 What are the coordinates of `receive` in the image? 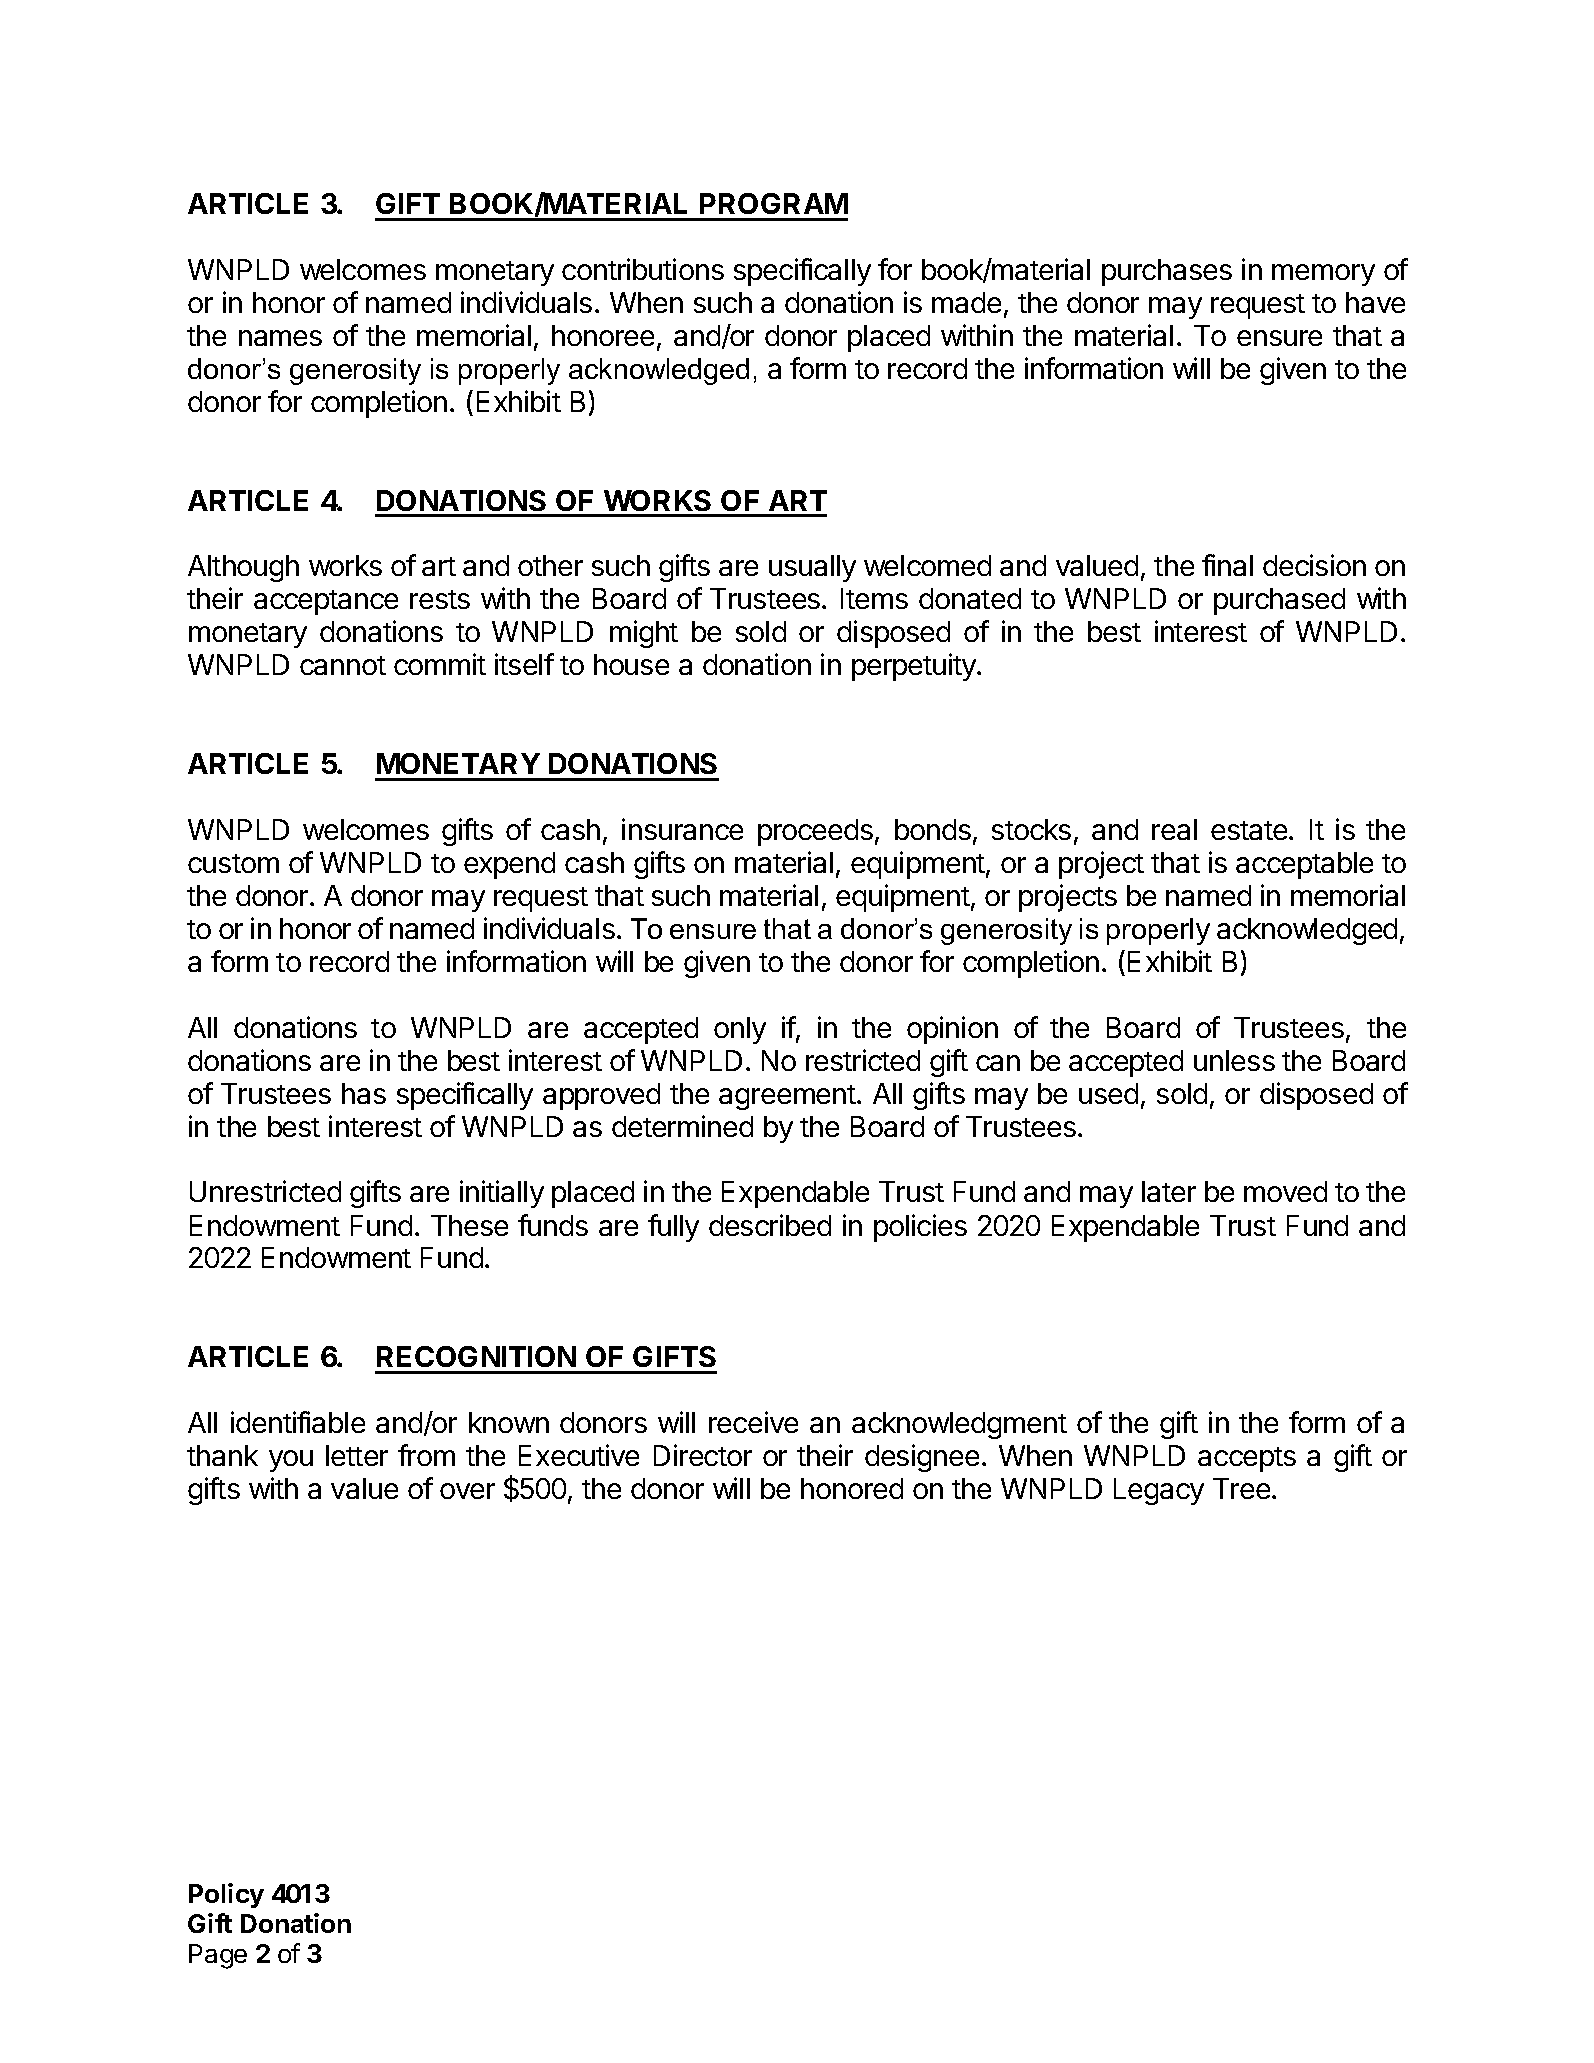 It's located at (753, 1422).
